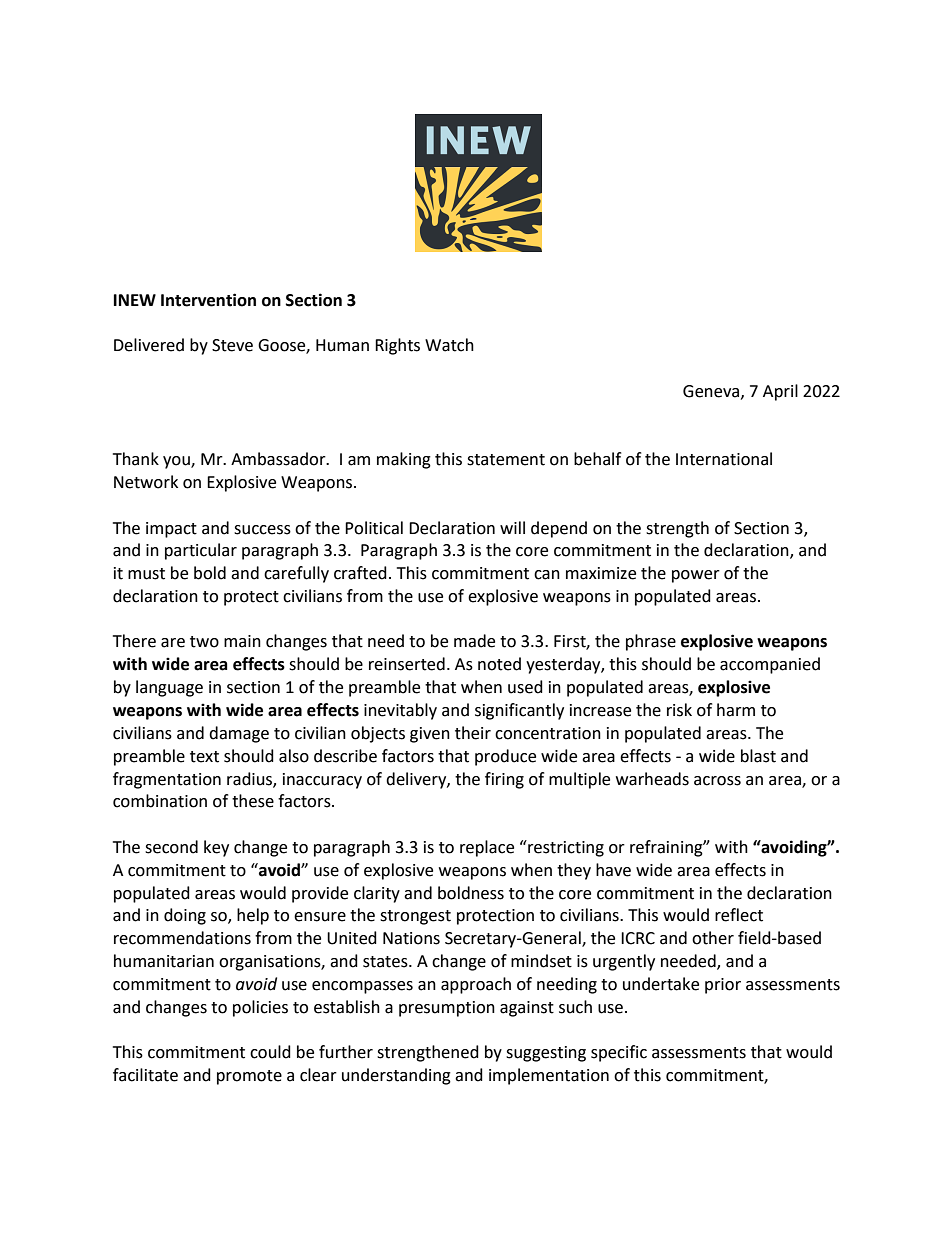 This screenshot has width=952, height=1233. What do you see at coordinates (253, 801) in the screenshot?
I see `these` at bounding box center [253, 801].
